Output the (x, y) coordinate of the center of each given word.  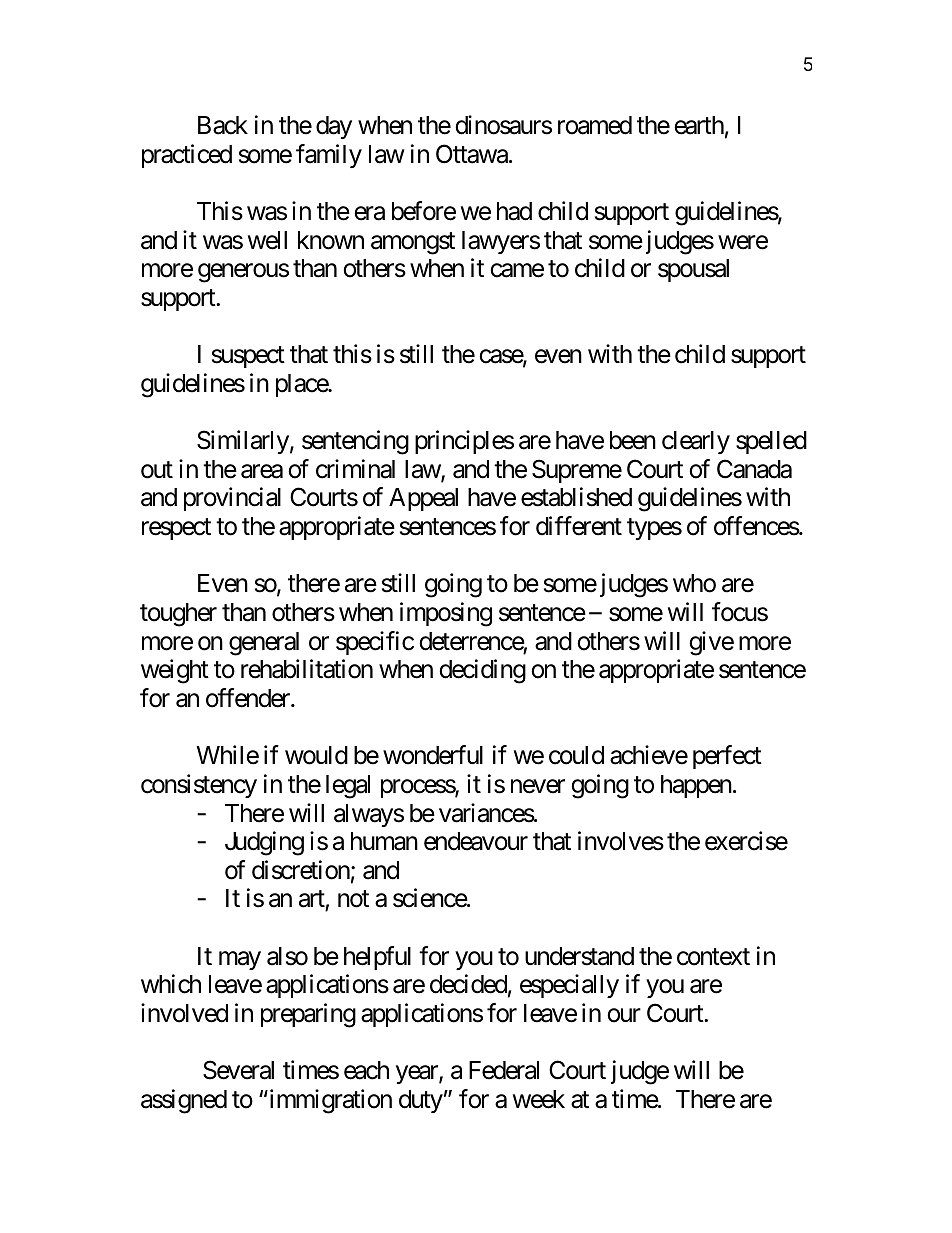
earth (699, 125)
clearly (696, 442)
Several (238, 1070)
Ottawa (472, 154)
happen (696, 786)
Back (223, 125)
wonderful (433, 755)
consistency (199, 786)
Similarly (243, 442)
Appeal (423, 499)
